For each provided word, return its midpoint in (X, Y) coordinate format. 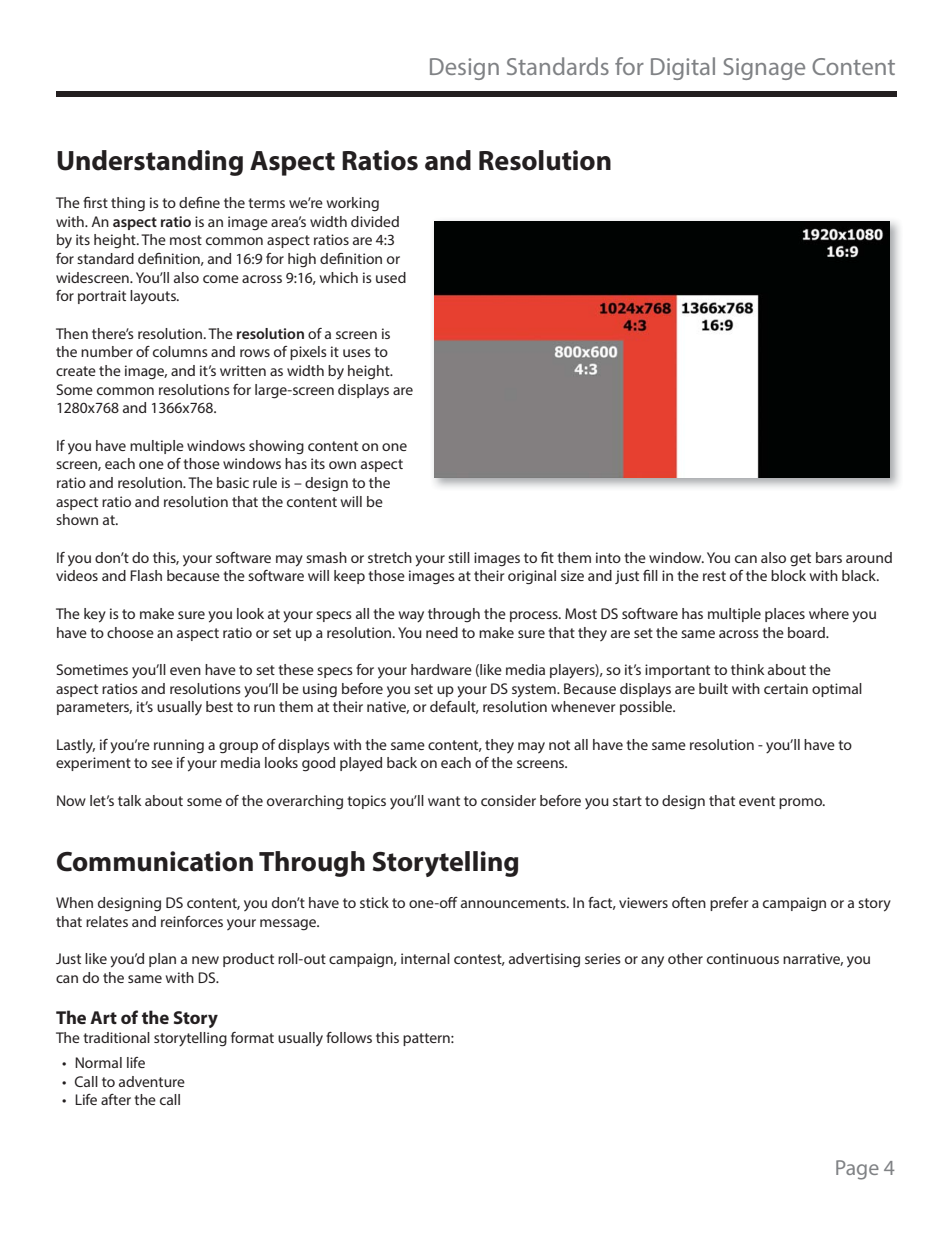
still (459, 557)
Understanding (150, 163)
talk (130, 800)
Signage (764, 69)
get (800, 560)
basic (233, 482)
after (116, 1099)
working (353, 204)
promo (801, 803)
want (444, 801)
